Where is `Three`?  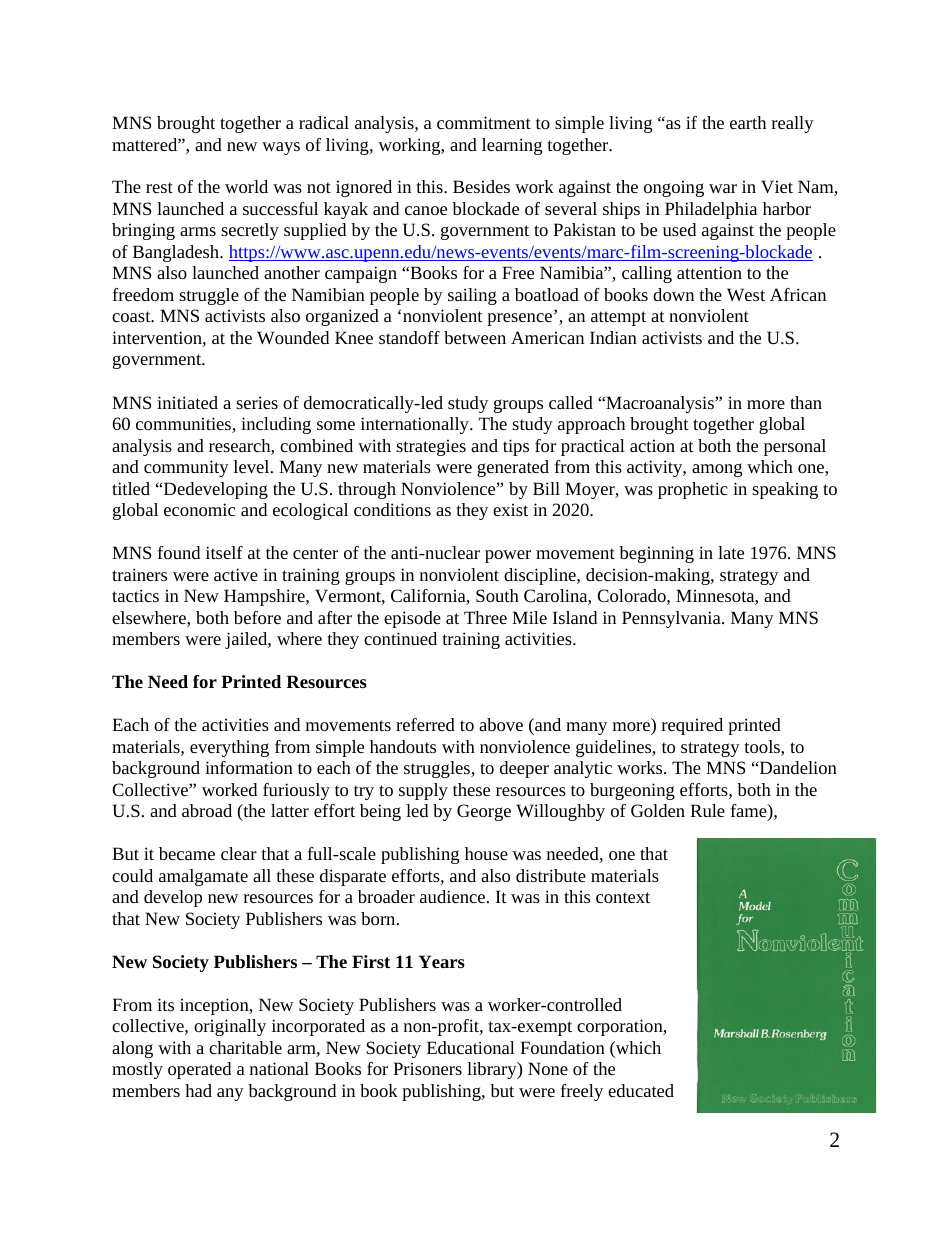
Three is located at coordinates (485, 617).
